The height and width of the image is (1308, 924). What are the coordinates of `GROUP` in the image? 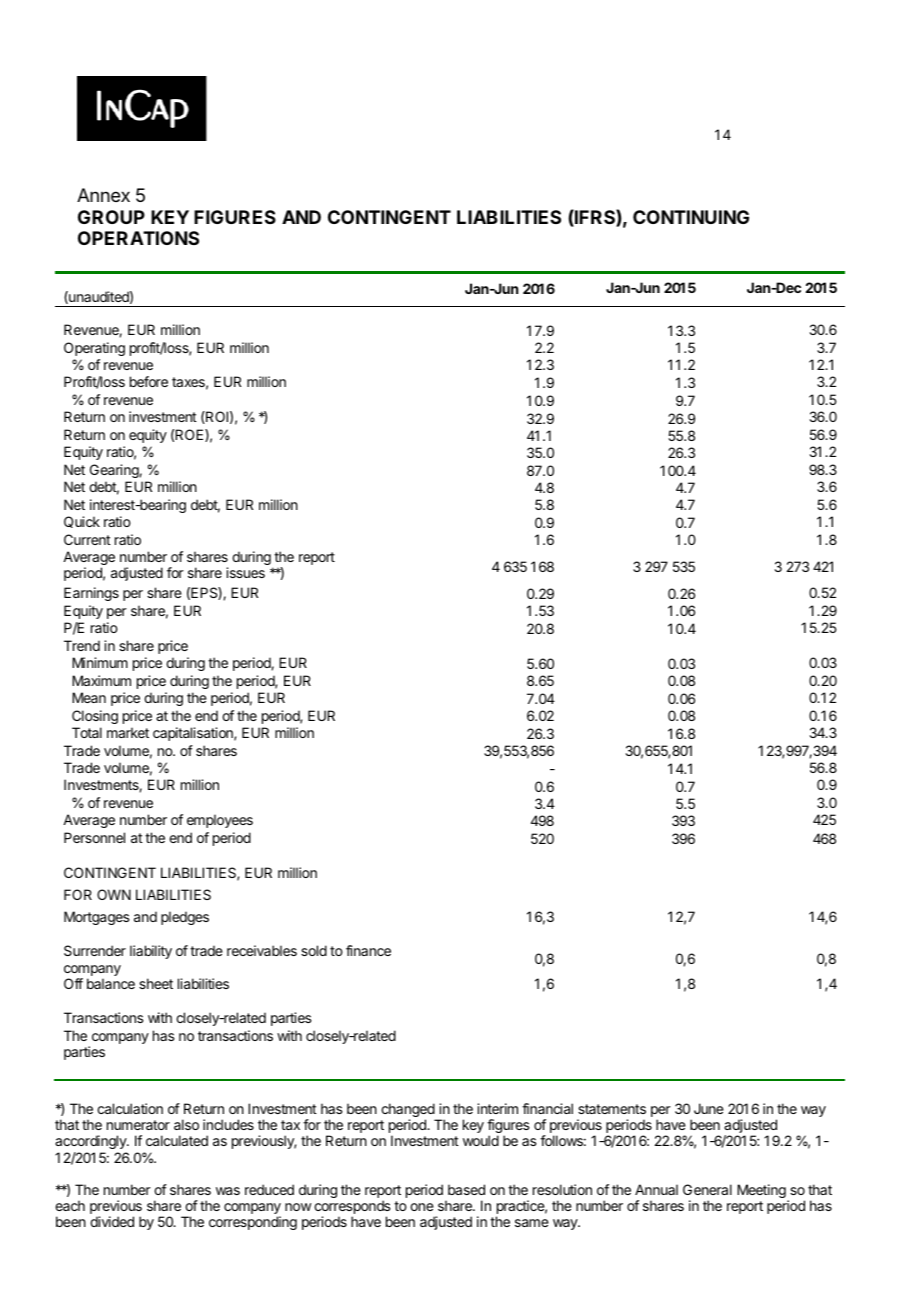 It's located at (111, 217).
